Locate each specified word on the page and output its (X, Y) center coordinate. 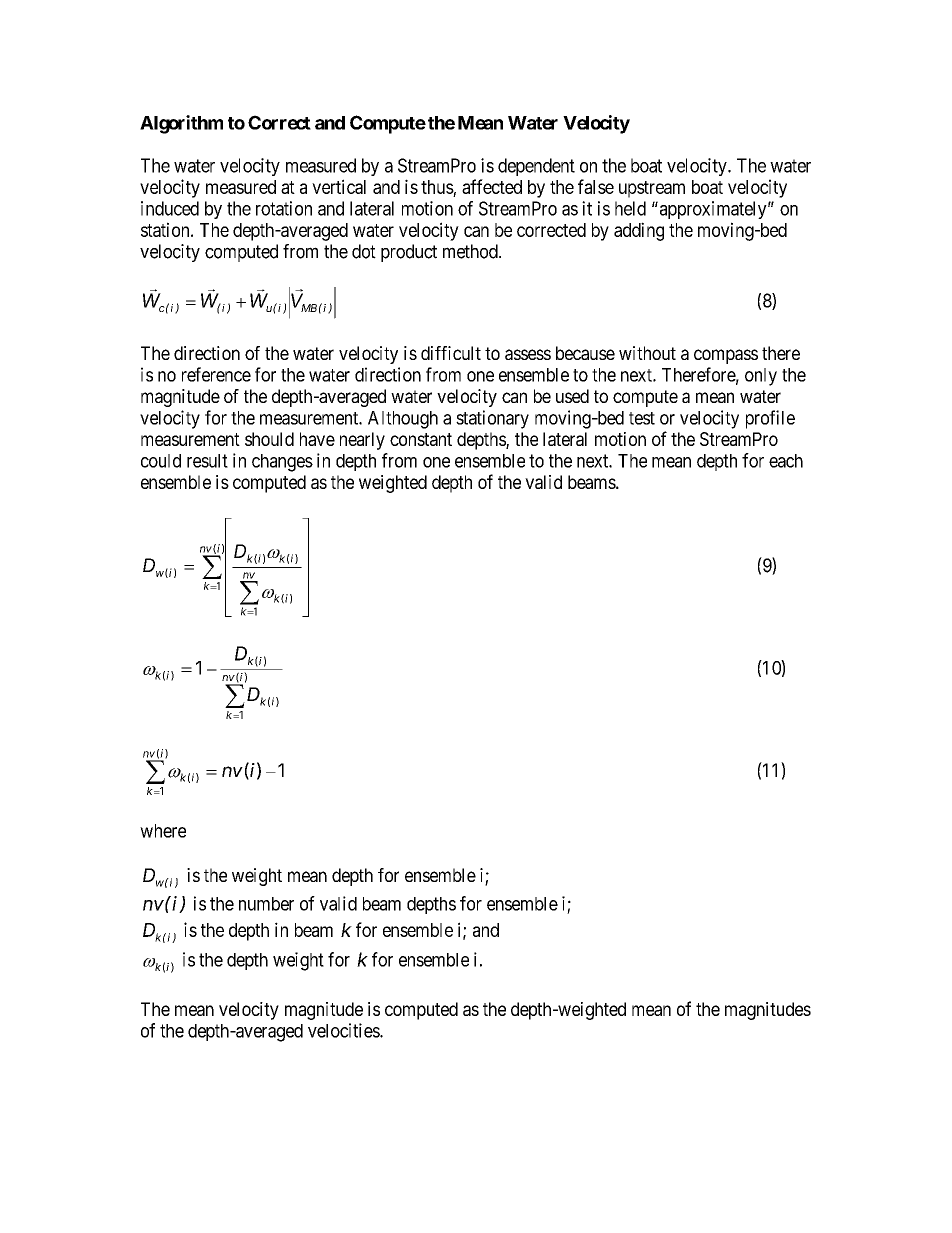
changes (282, 463)
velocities (344, 1030)
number (266, 904)
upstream (652, 189)
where (163, 831)
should (269, 439)
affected (492, 186)
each (786, 461)
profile (770, 419)
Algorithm (181, 124)
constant (421, 439)
